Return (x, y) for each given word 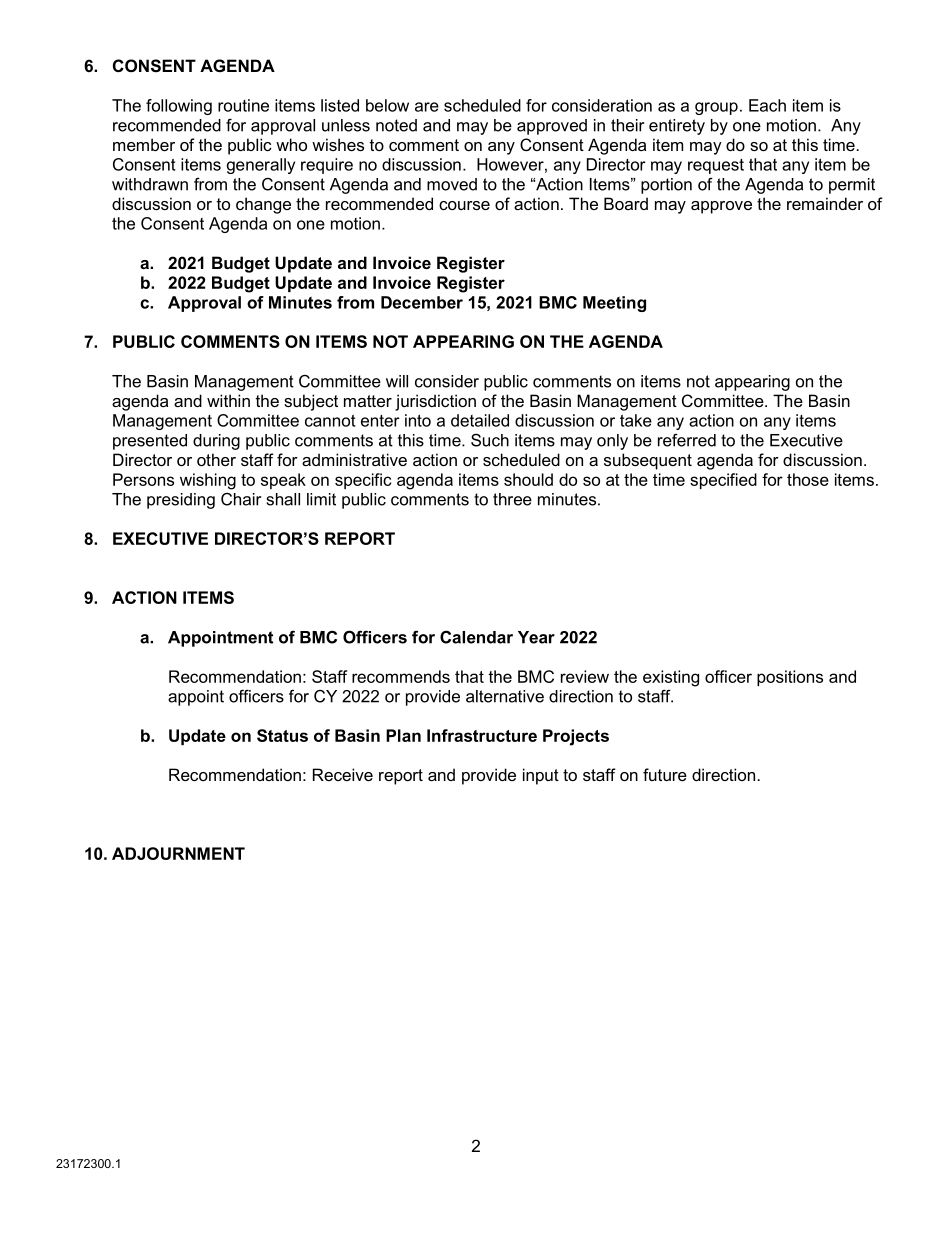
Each (767, 105)
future (665, 774)
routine (243, 105)
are (427, 107)
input (541, 776)
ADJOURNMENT (178, 853)
